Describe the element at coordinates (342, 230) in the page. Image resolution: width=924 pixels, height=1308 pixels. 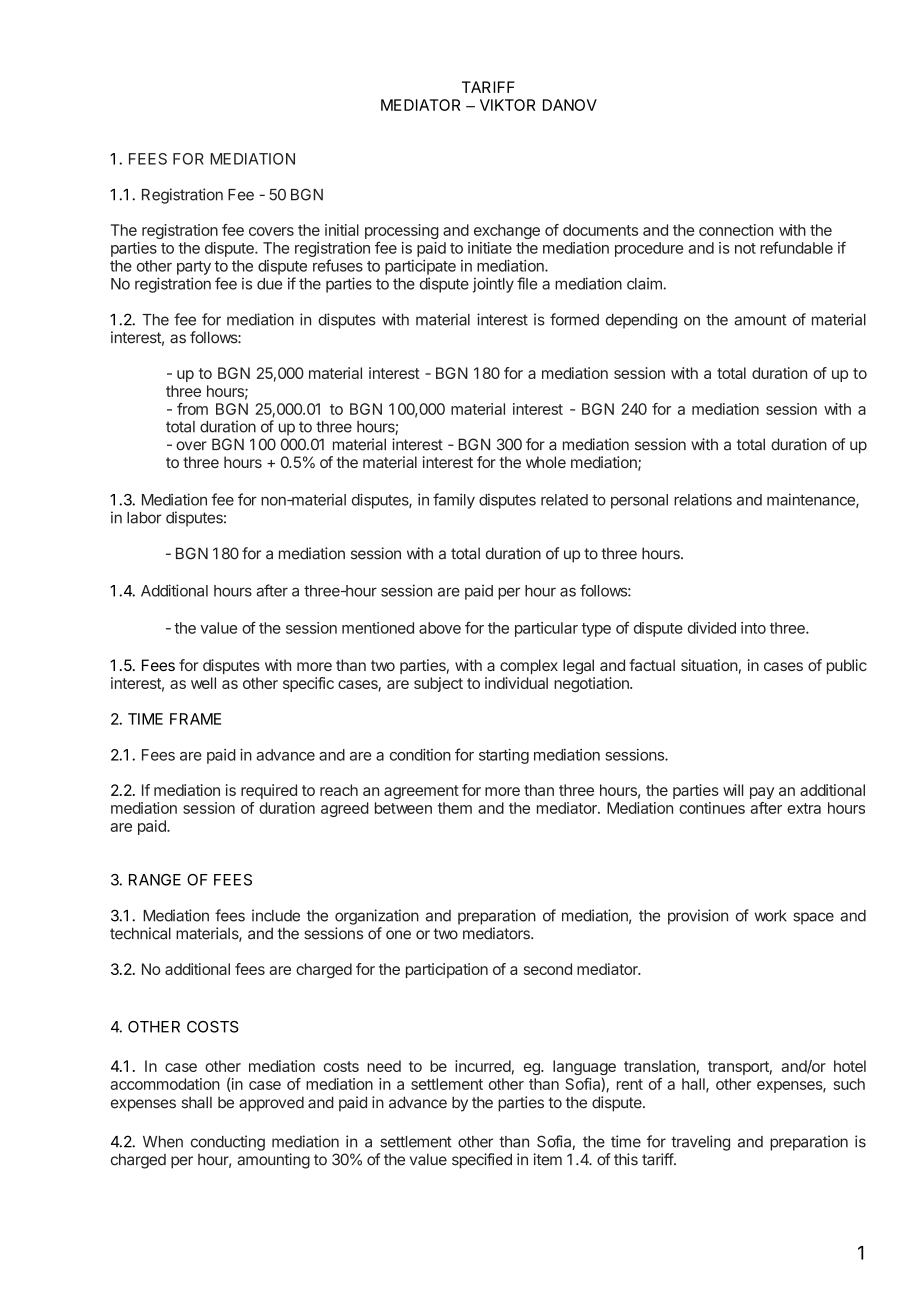
I see `initial` at that location.
